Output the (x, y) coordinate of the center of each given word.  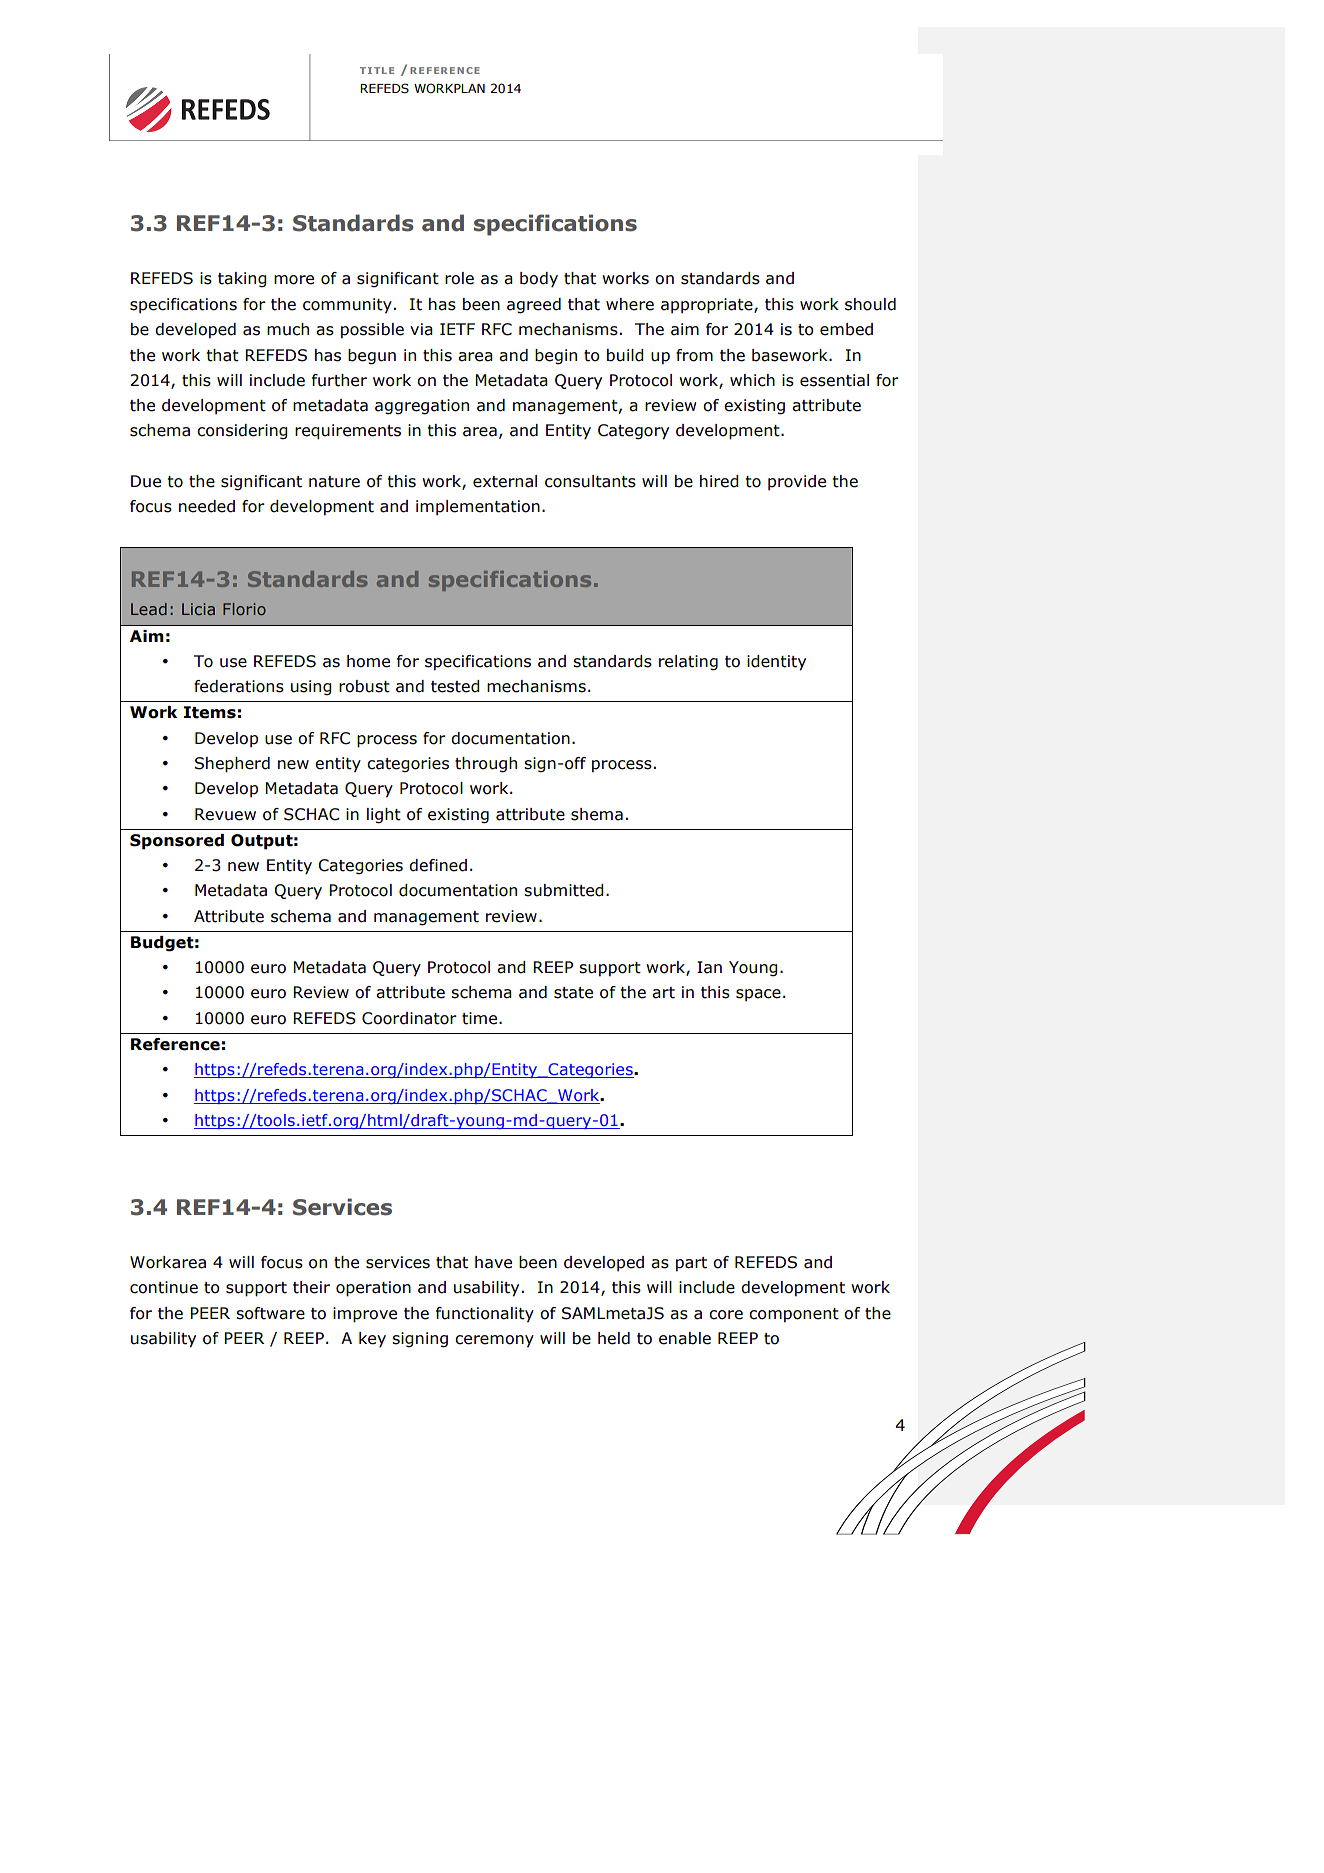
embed (846, 329)
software (270, 1313)
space (758, 995)
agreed (534, 306)
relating (688, 663)
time (481, 1018)
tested (455, 686)
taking (242, 280)
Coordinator (409, 1018)
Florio (244, 609)
